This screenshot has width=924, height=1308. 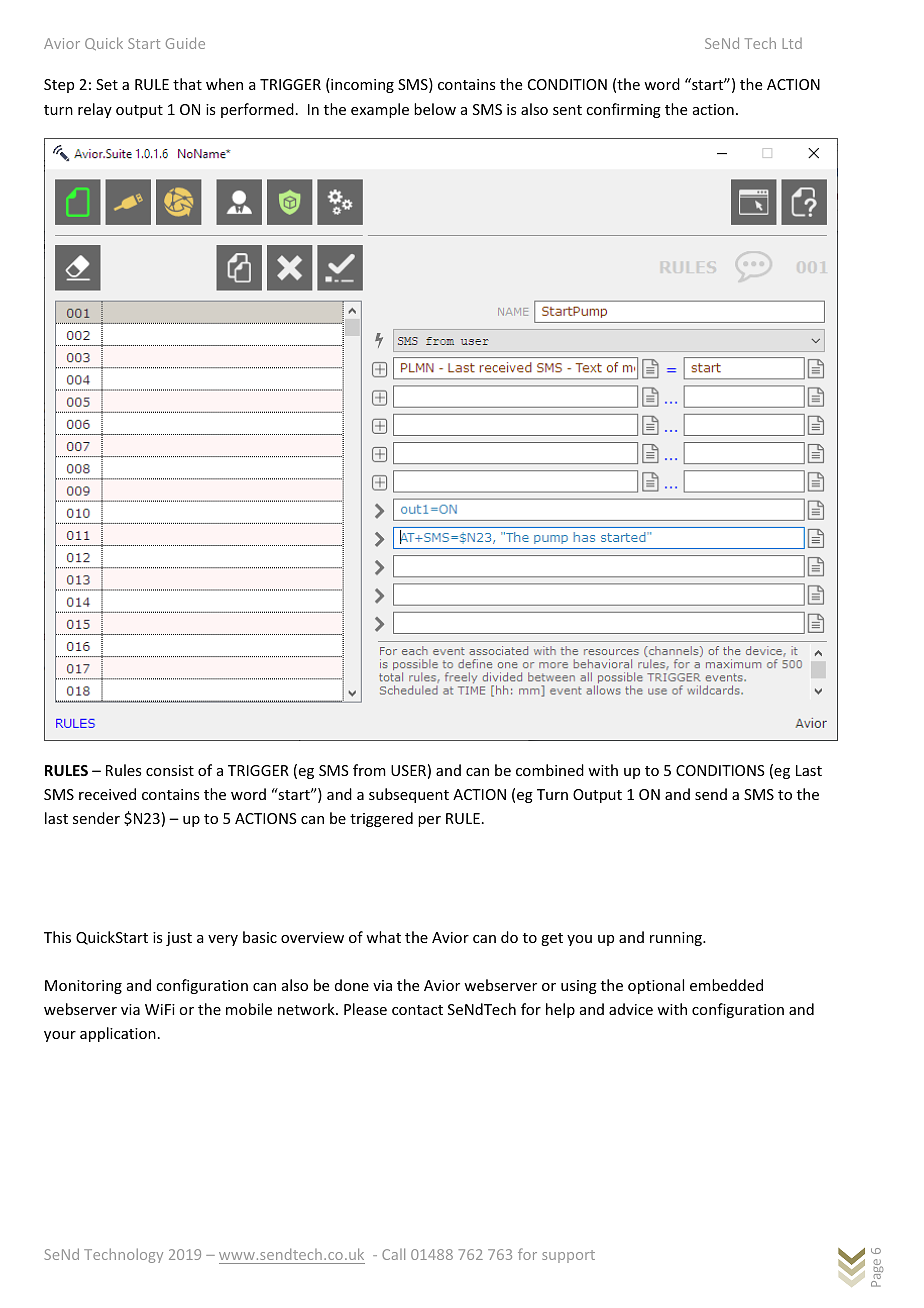 I want to click on Set, so click(x=107, y=84).
